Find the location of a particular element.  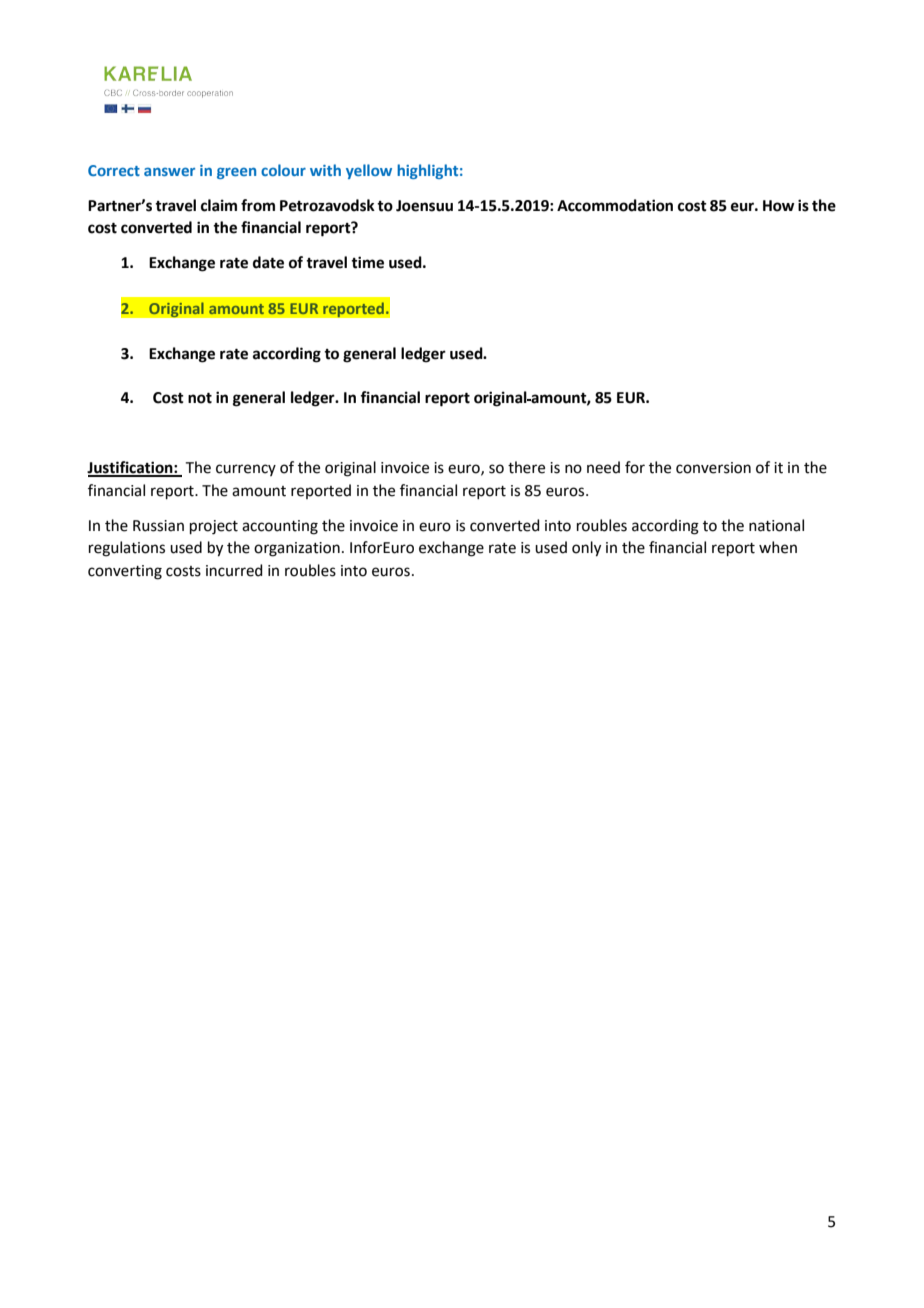

when is located at coordinates (778, 547).
